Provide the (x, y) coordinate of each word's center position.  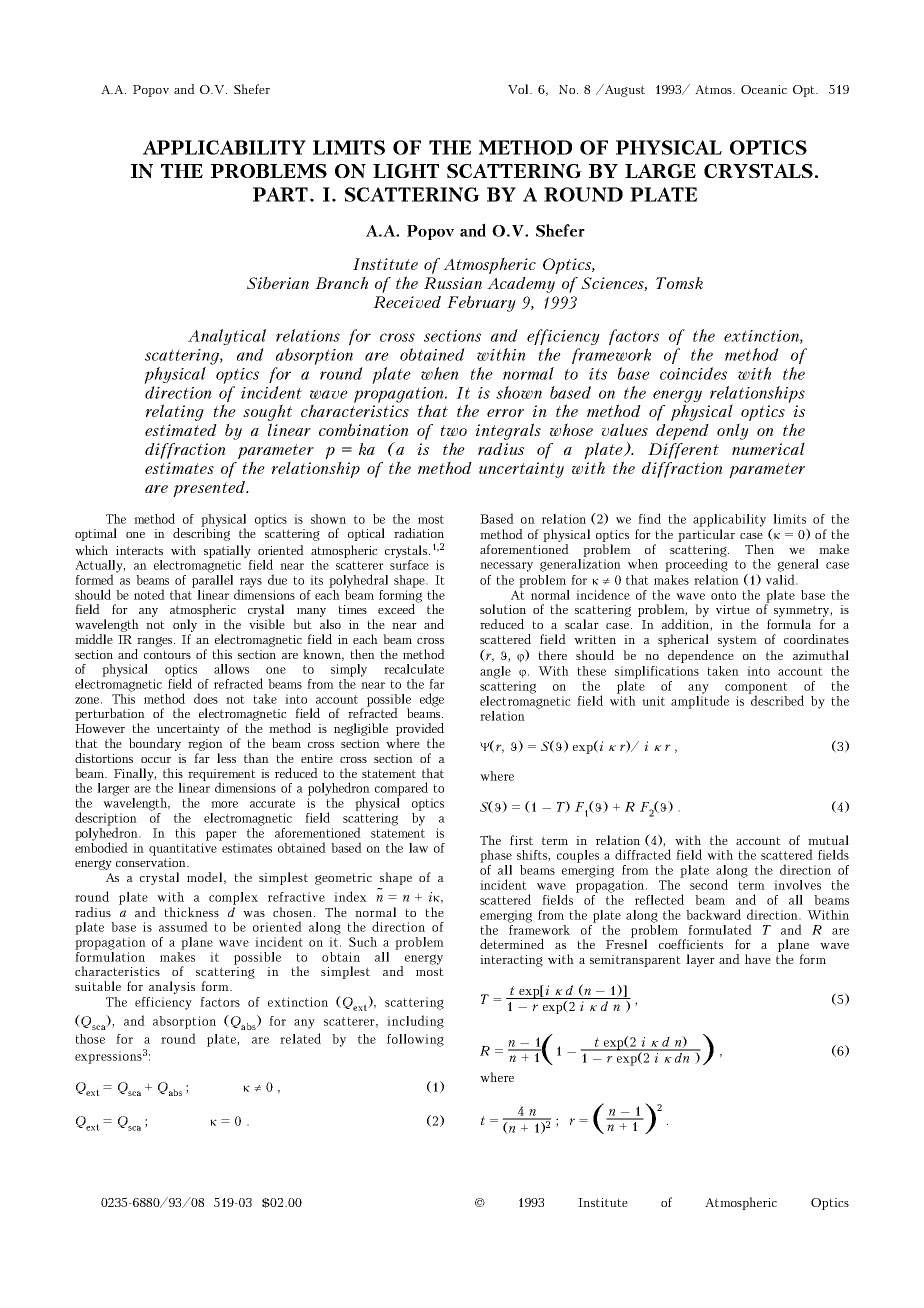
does (206, 698)
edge (432, 700)
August (624, 90)
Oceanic (764, 89)
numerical (768, 448)
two (454, 430)
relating (174, 412)
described (776, 699)
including (415, 1022)
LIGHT (406, 171)
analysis (172, 987)
